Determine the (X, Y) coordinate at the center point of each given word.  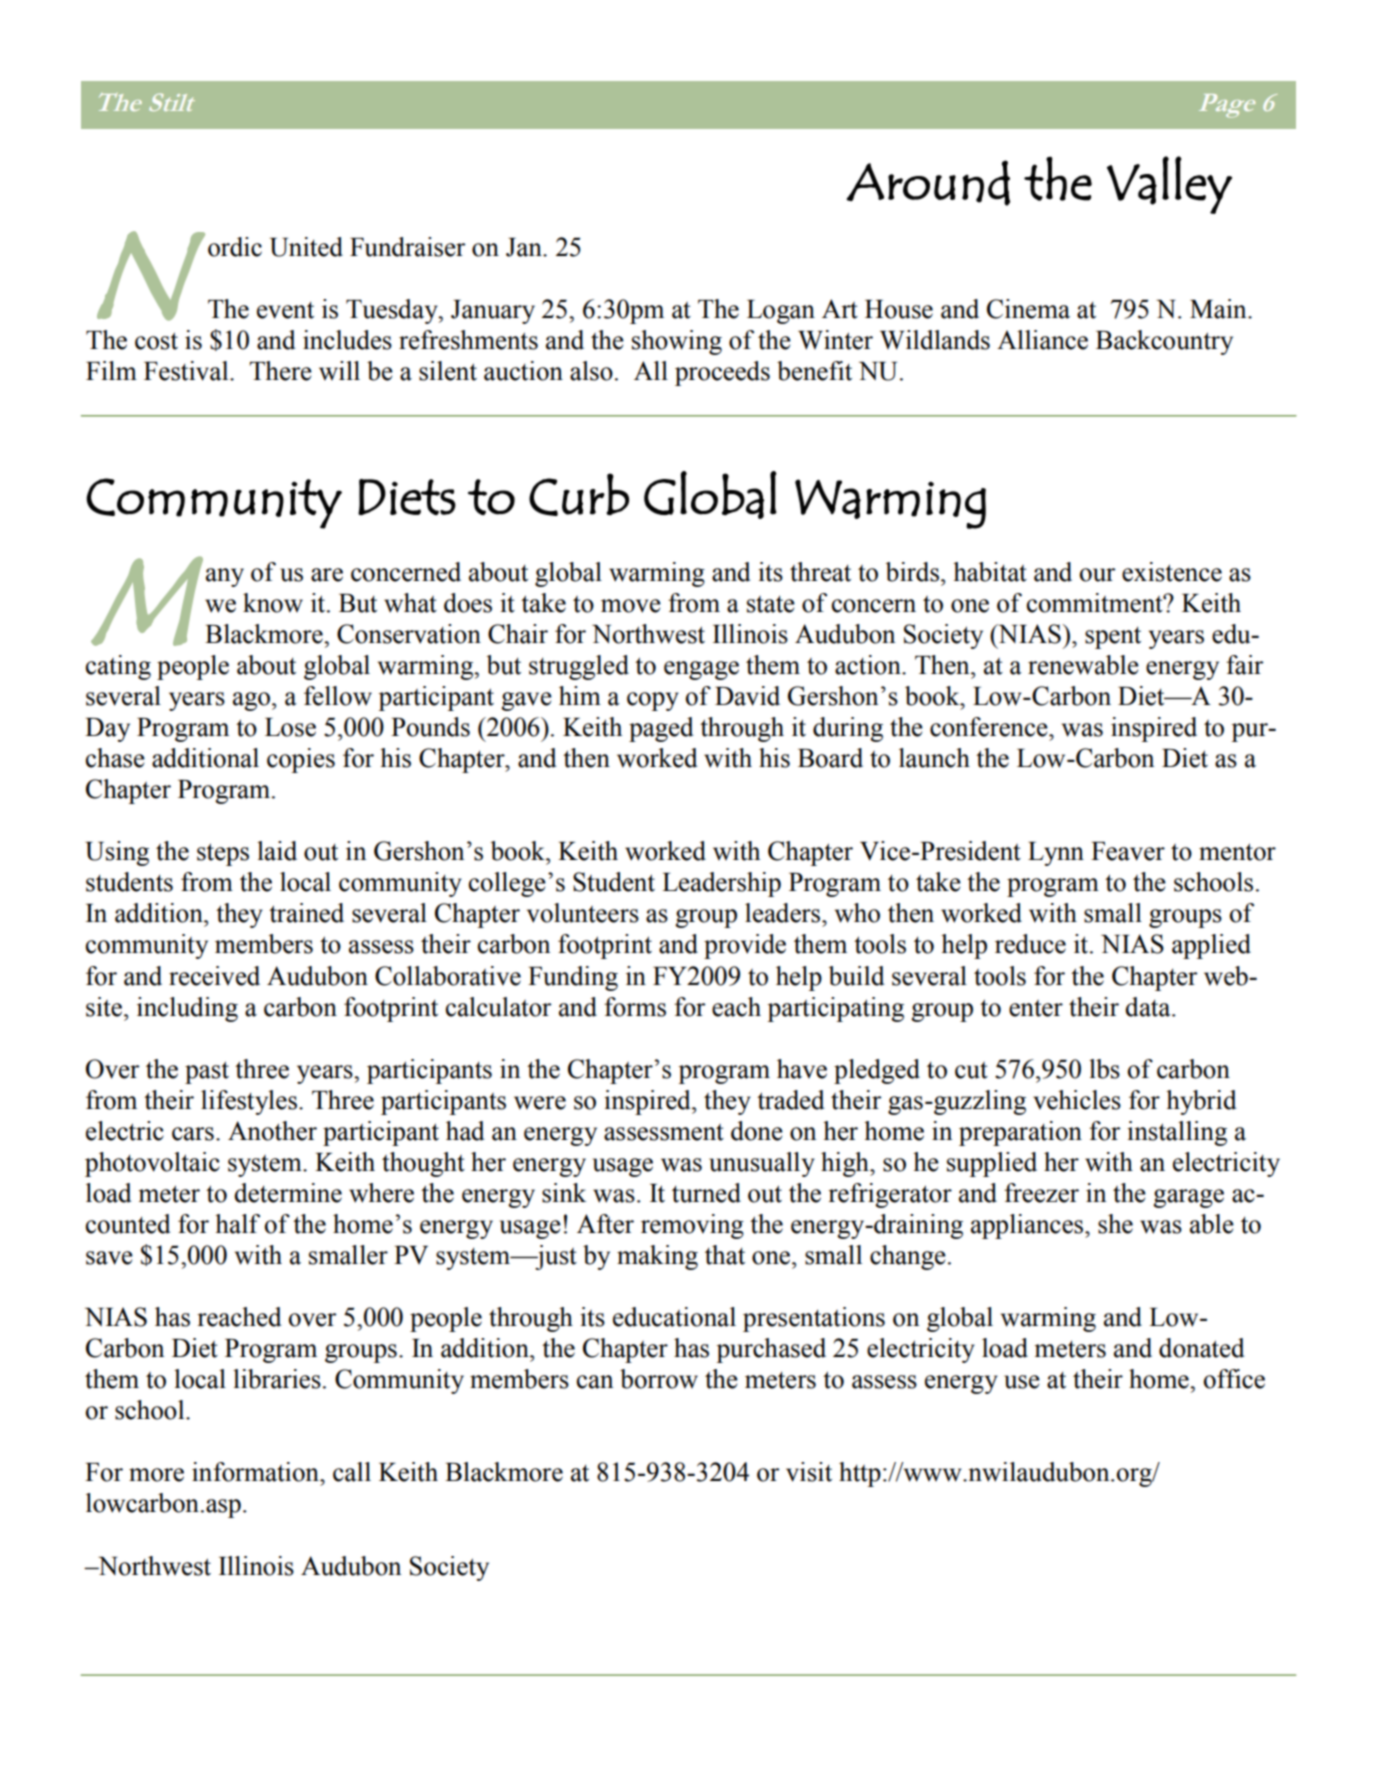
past (207, 1072)
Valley (1169, 185)
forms (635, 1007)
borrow (659, 1379)
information (256, 1472)
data (1149, 1007)
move (631, 606)
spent (1113, 637)
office (1234, 1379)
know (273, 603)
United (306, 247)
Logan (781, 312)
